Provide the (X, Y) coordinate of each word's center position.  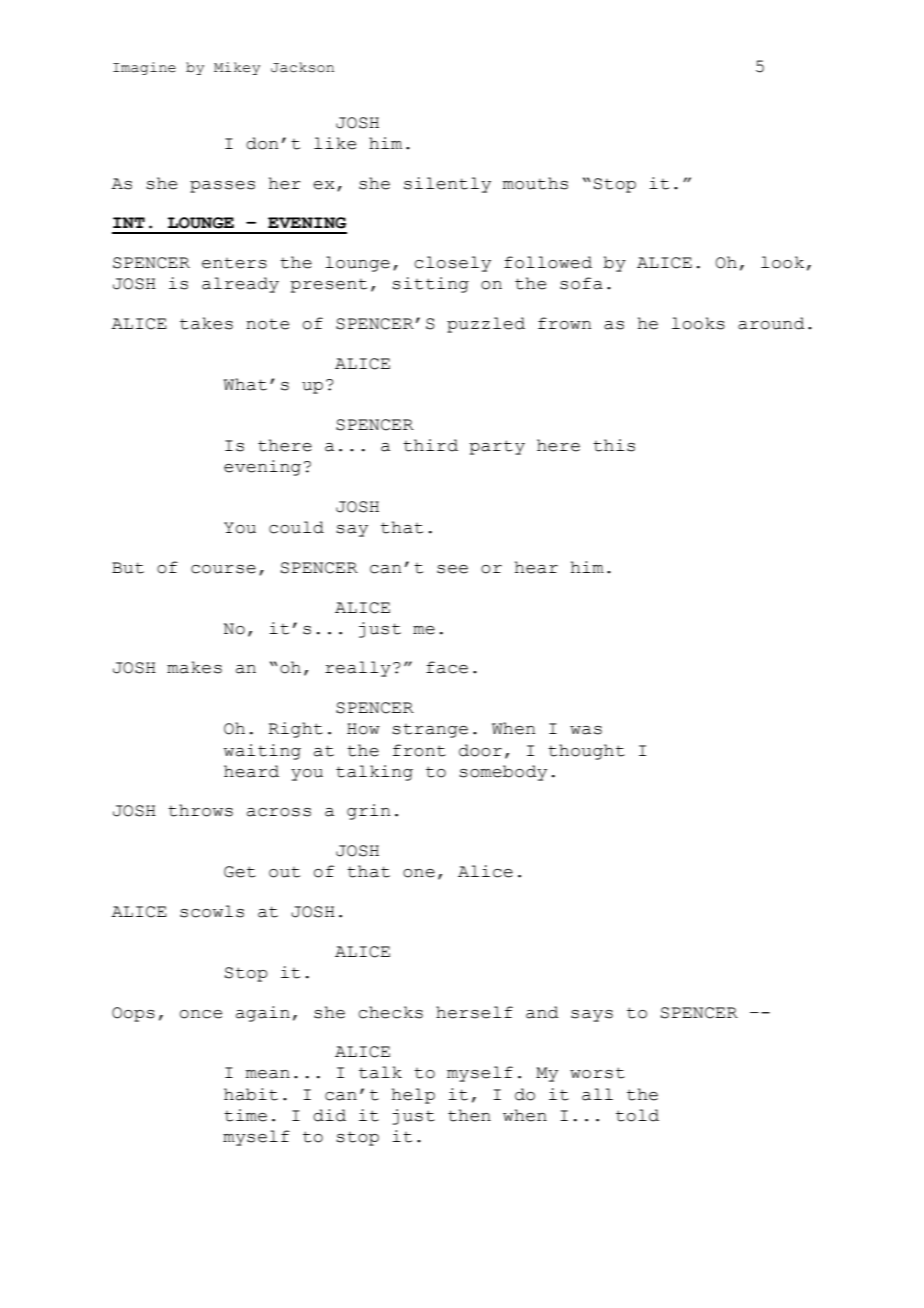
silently (447, 185)
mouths (535, 183)
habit (251, 1094)
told (637, 1115)
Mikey (237, 68)
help (413, 1096)
